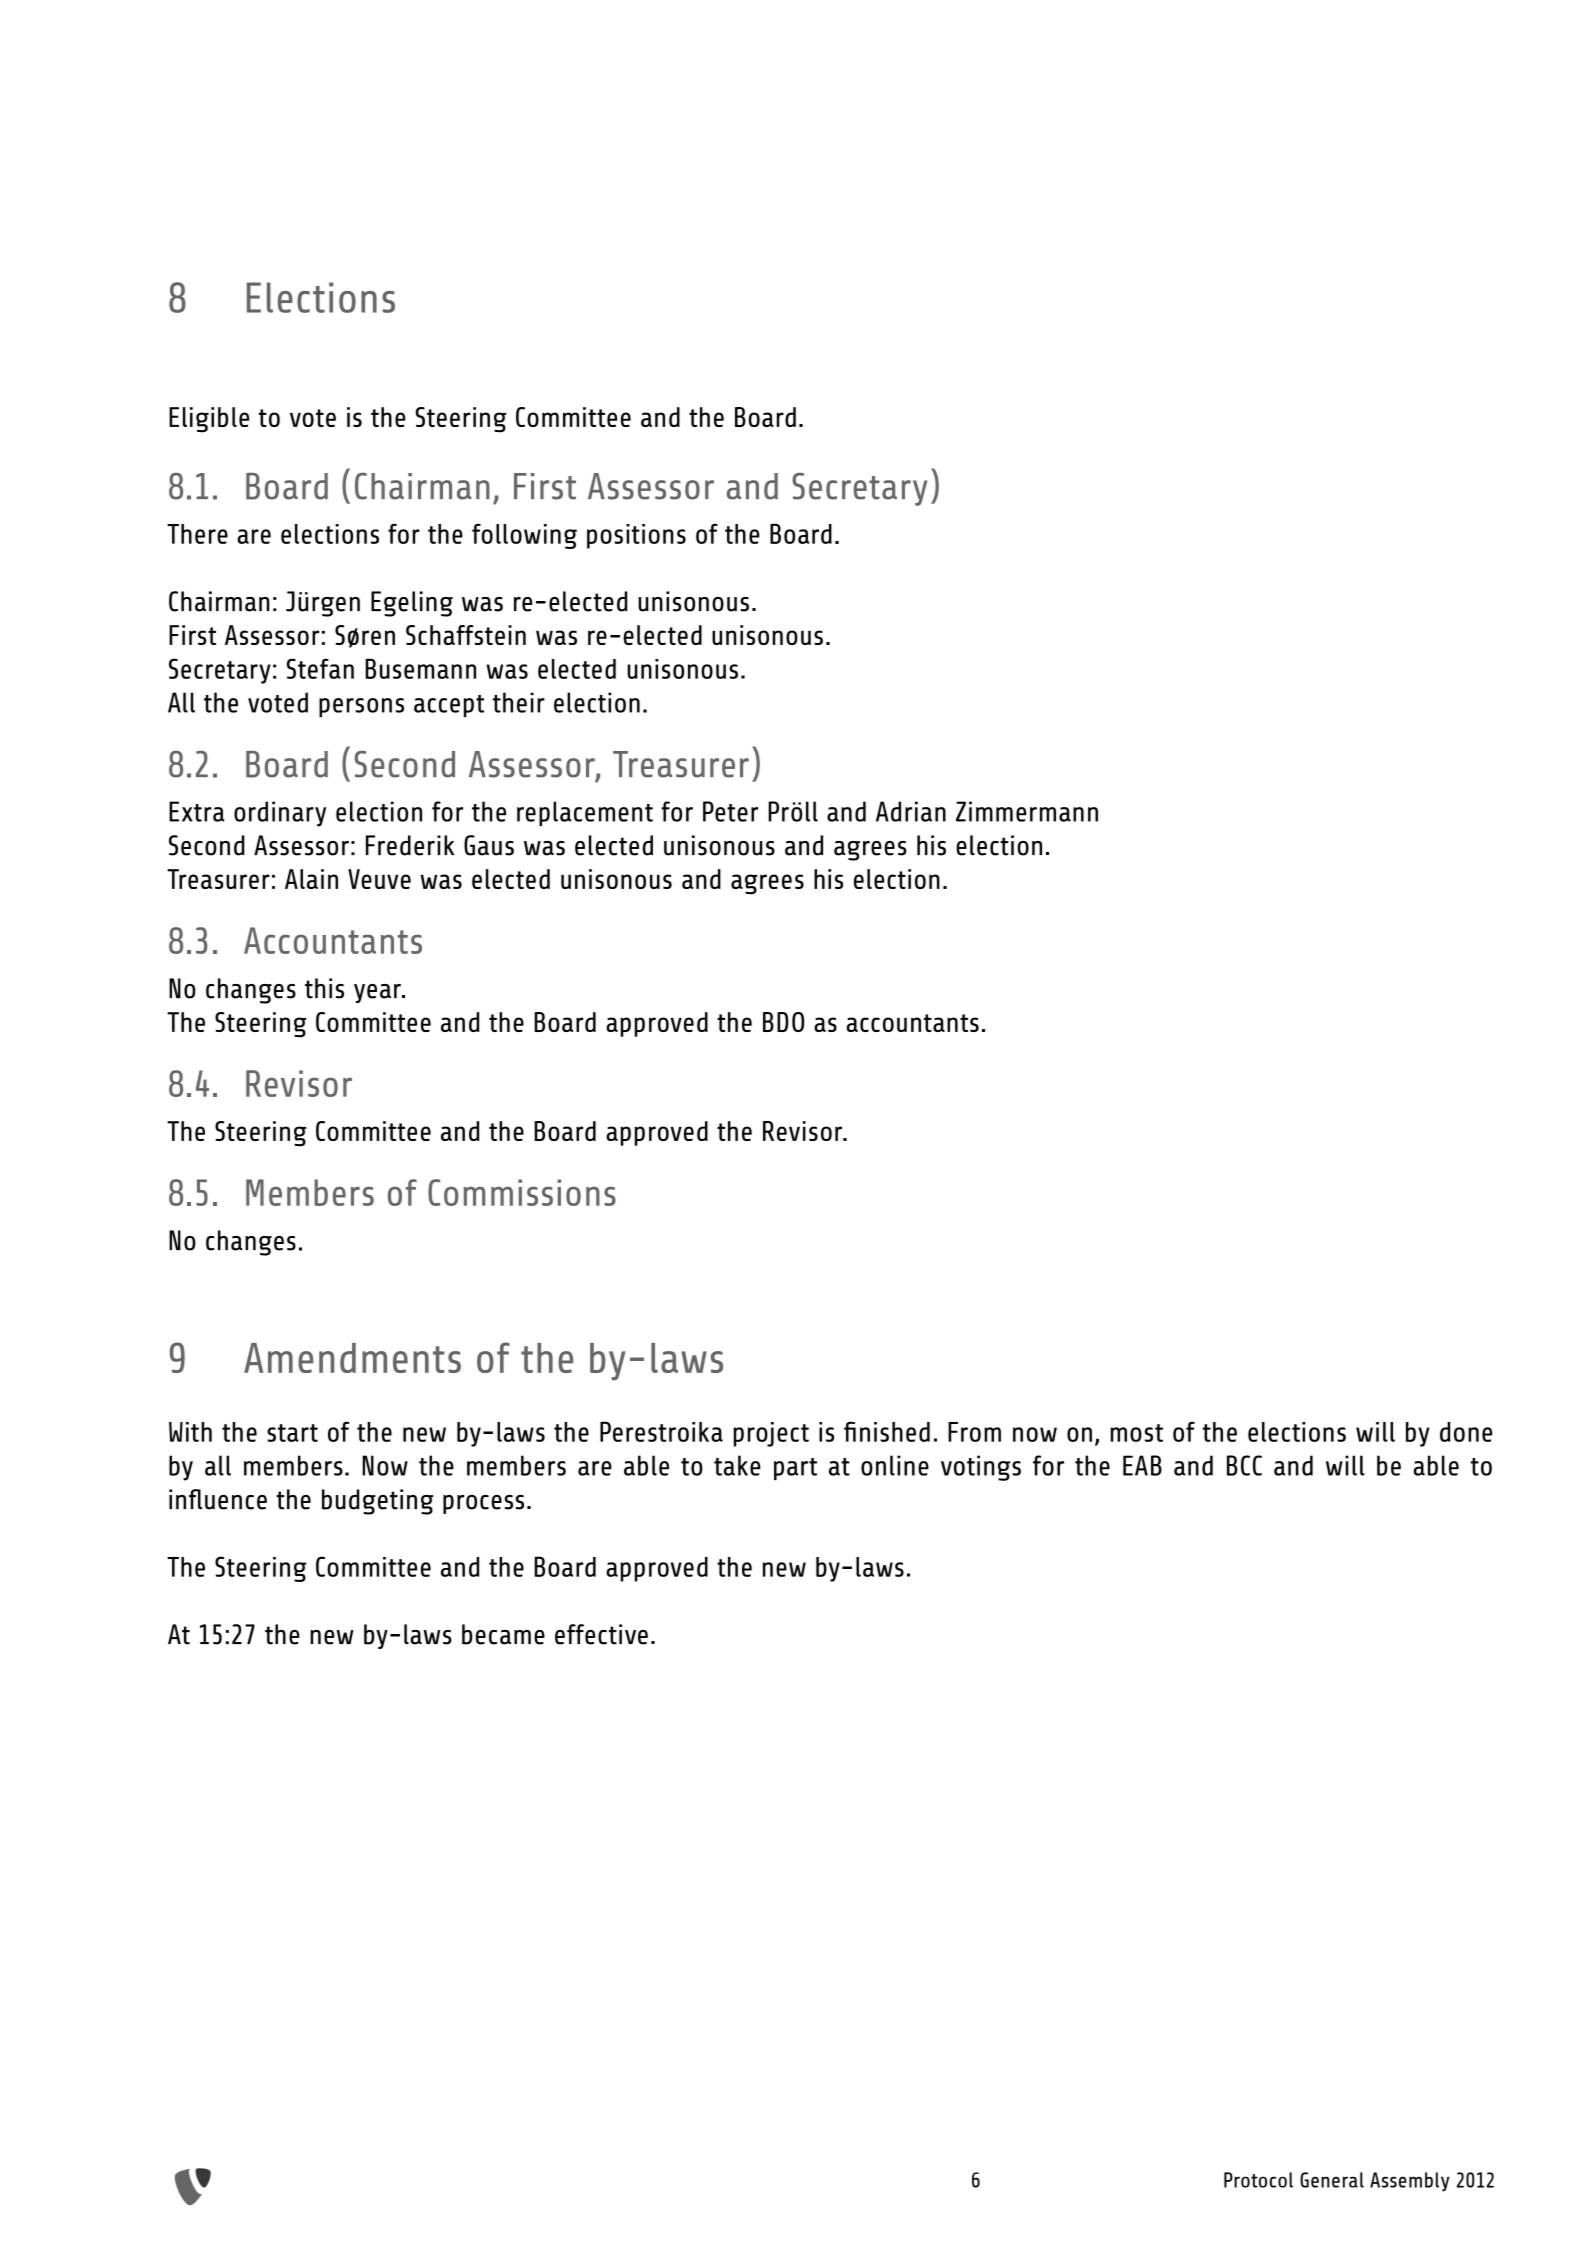 This screenshot has height=2255, width=1593. I want to click on Eligible, so click(209, 420).
